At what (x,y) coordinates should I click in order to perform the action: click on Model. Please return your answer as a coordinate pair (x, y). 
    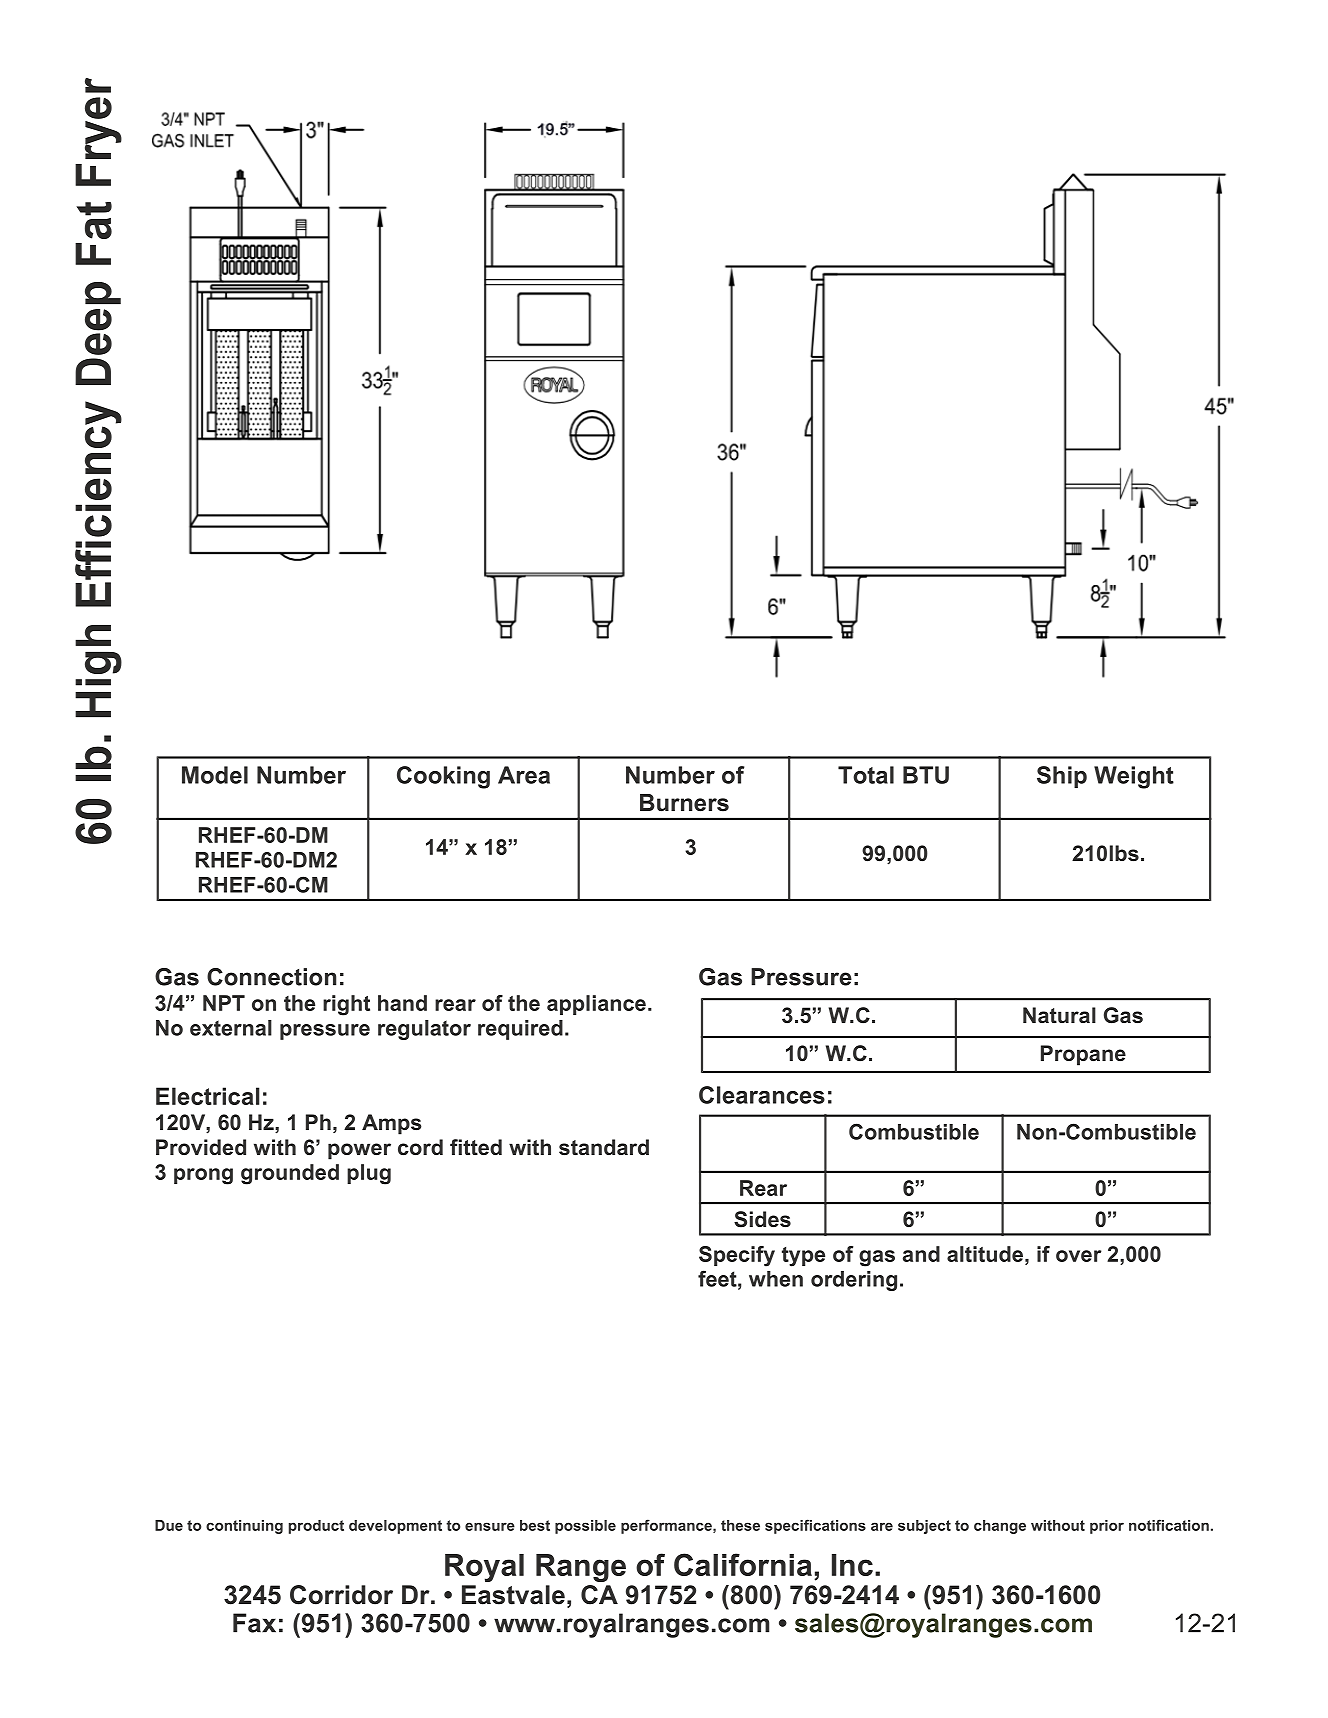
    Looking at the image, I should click on (215, 775).
